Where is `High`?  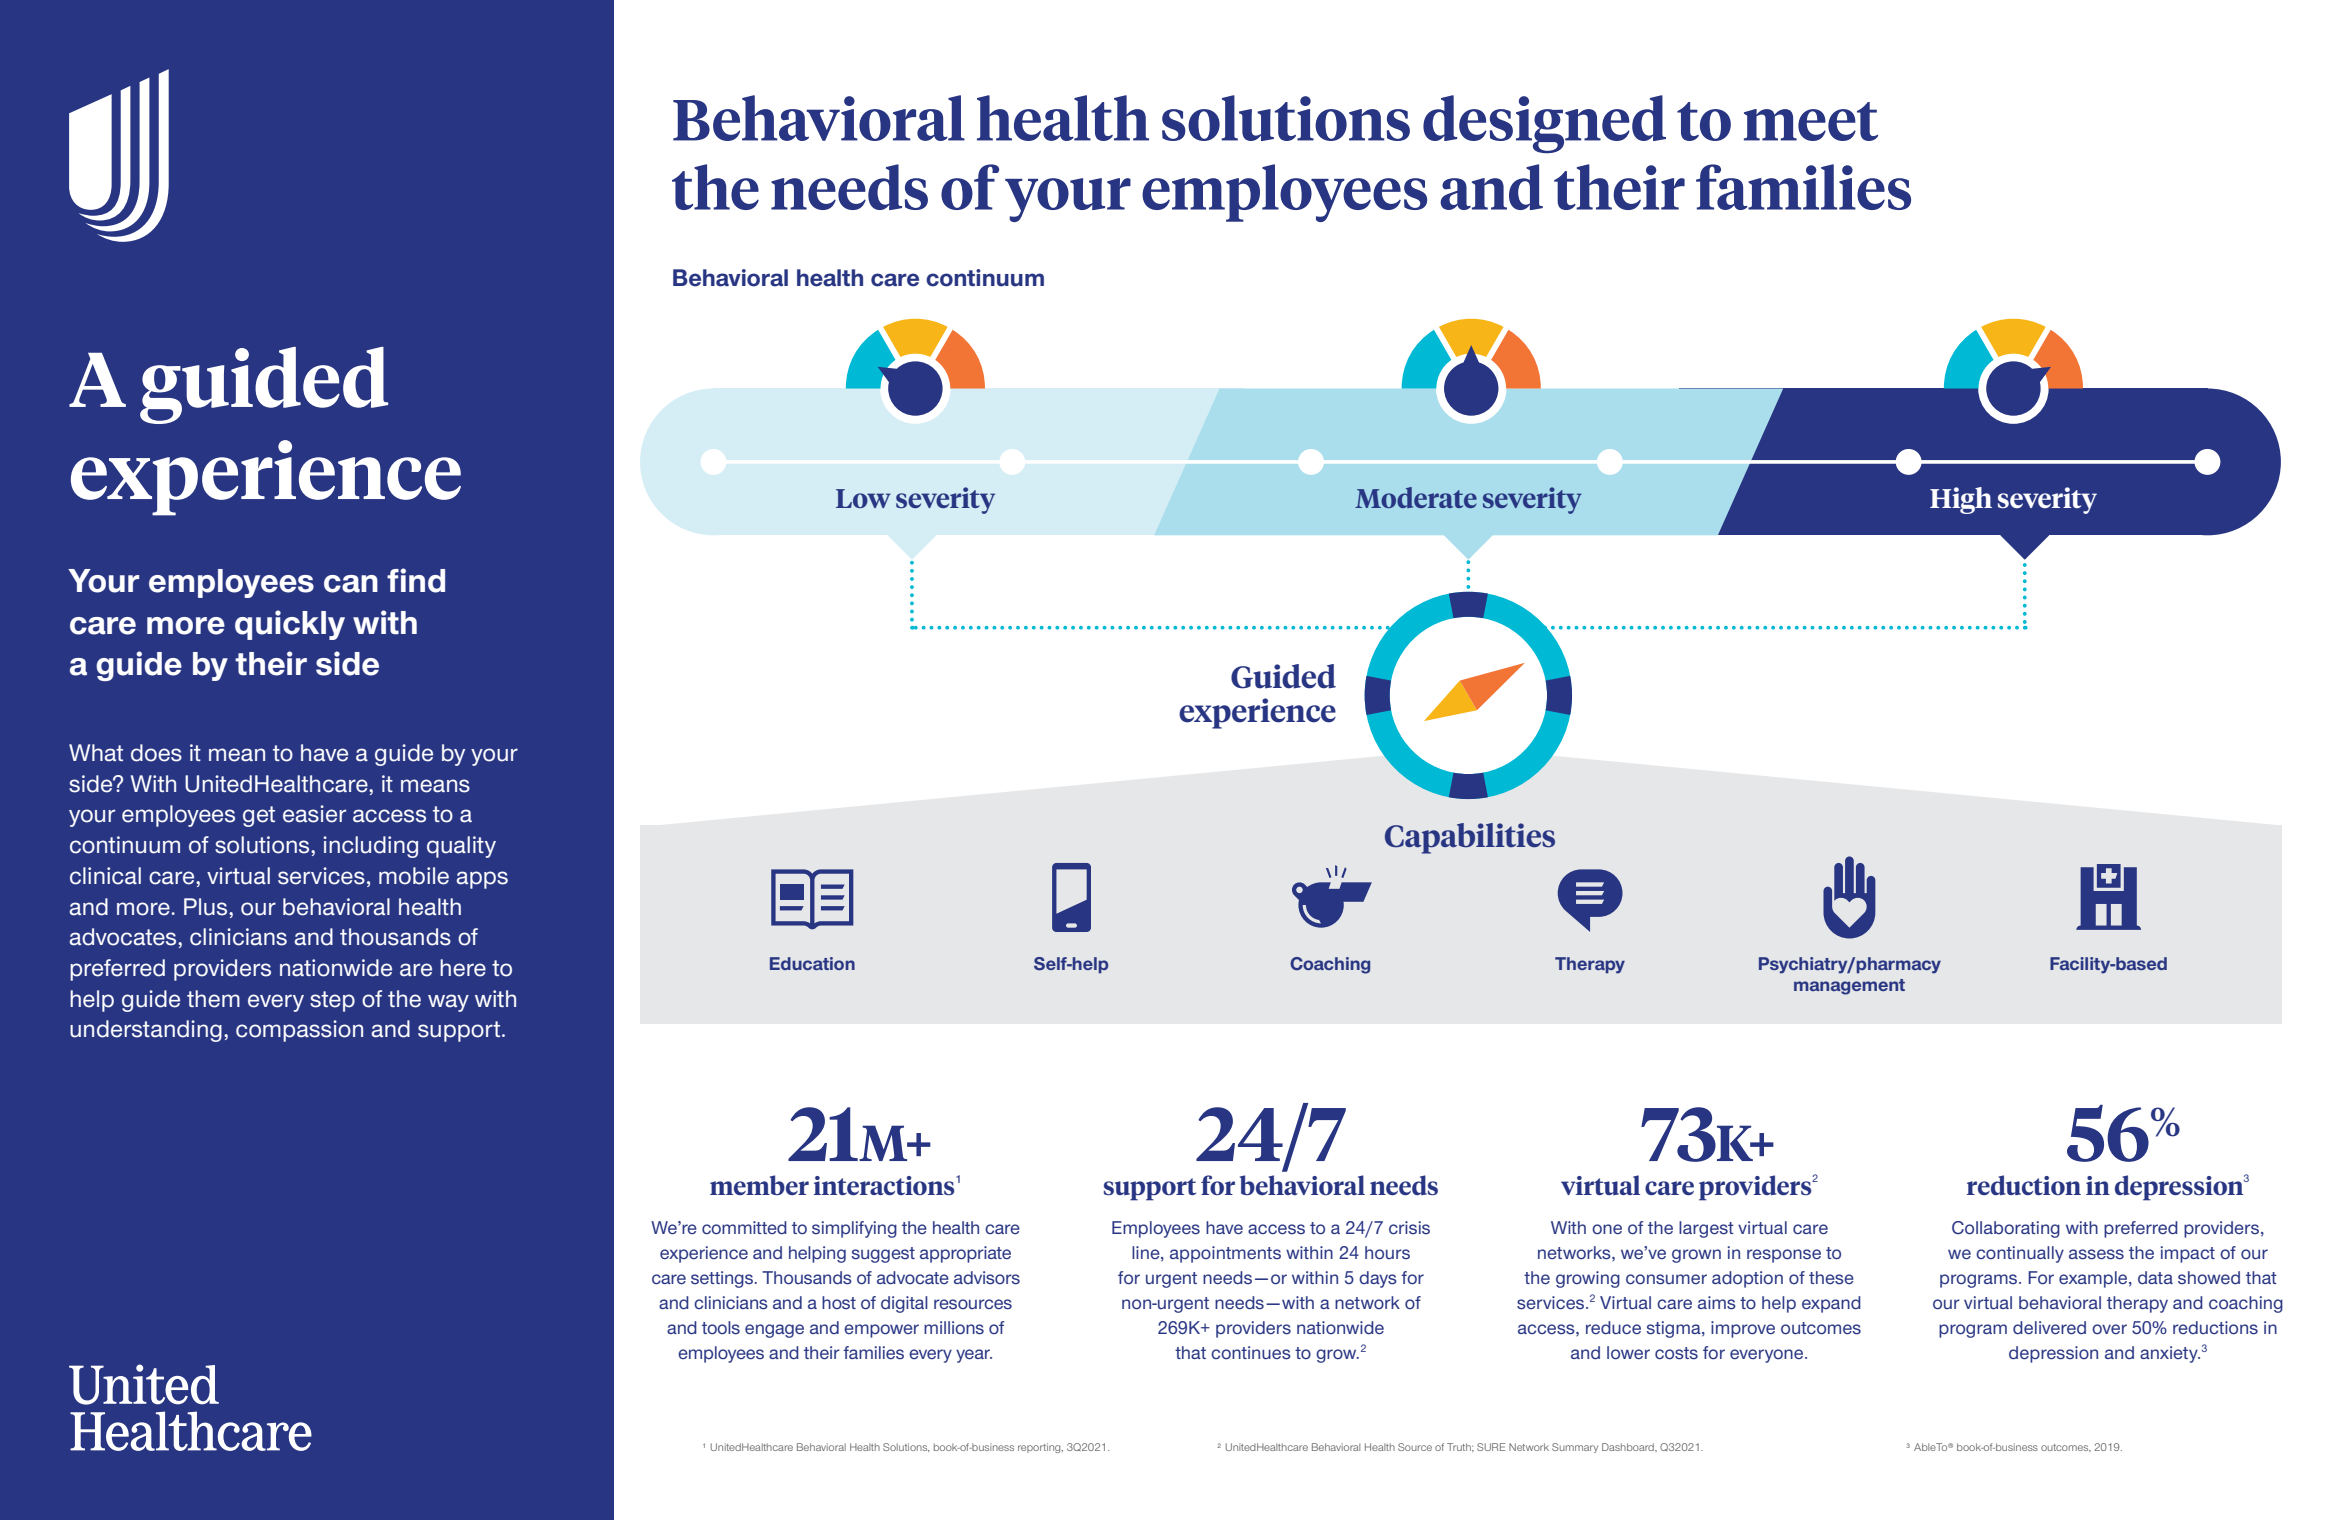
High is located at coordinates (1961, 500).
